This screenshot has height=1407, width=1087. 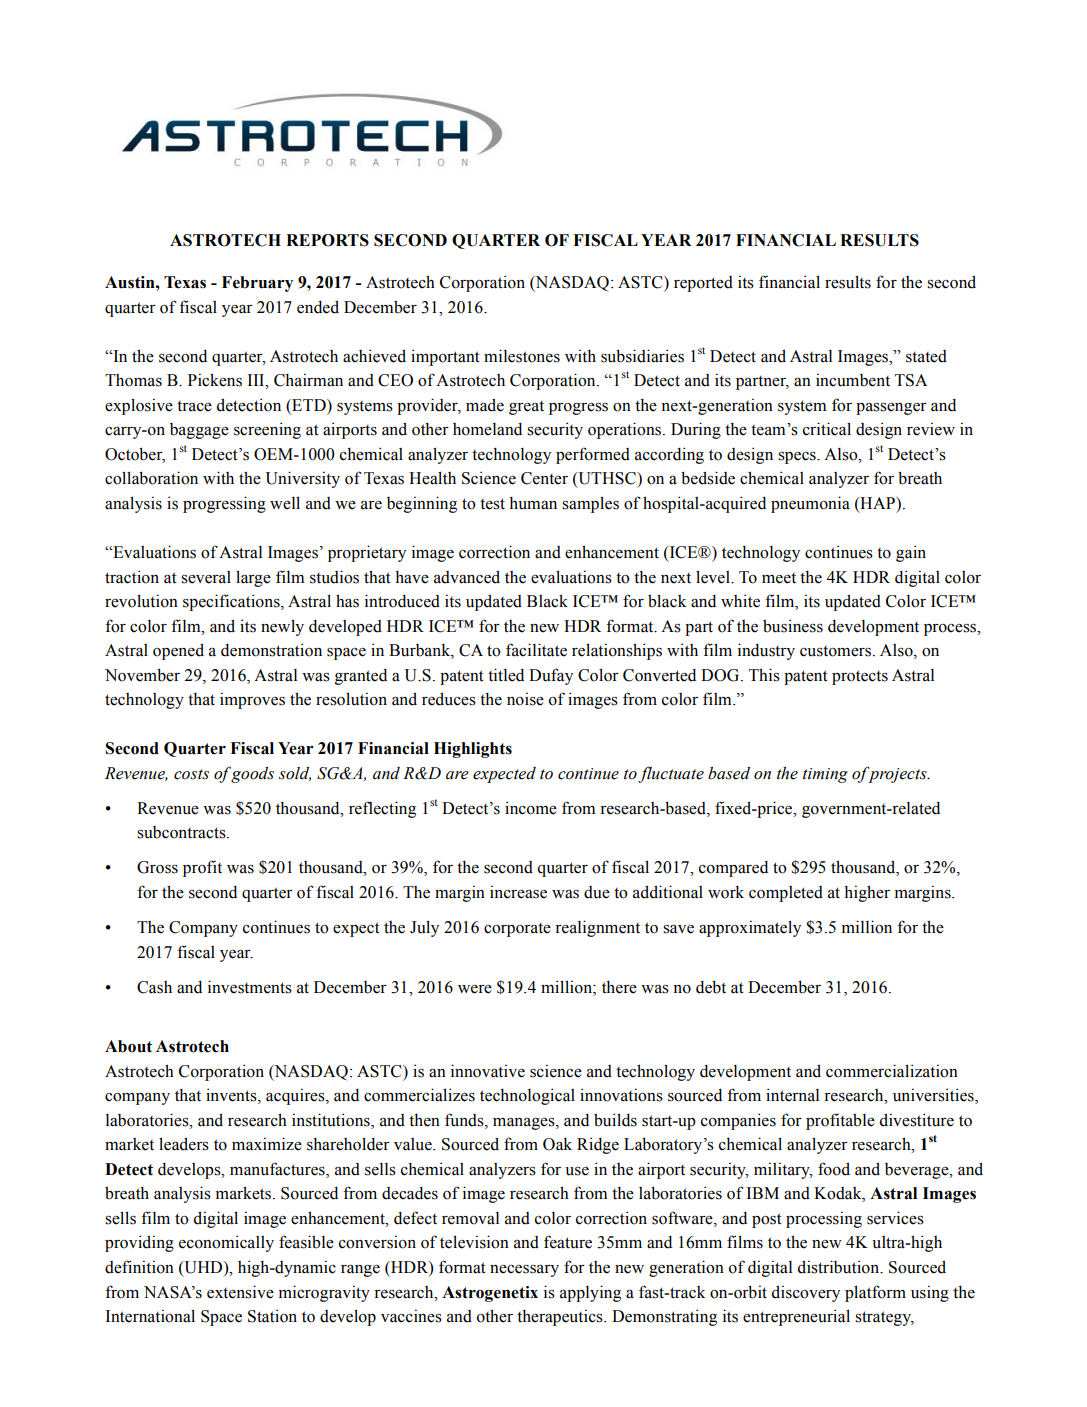 What do you see at coordinates (522, 356) in the screenshot?
I see `milestones` at bounding box center [522, 356].
